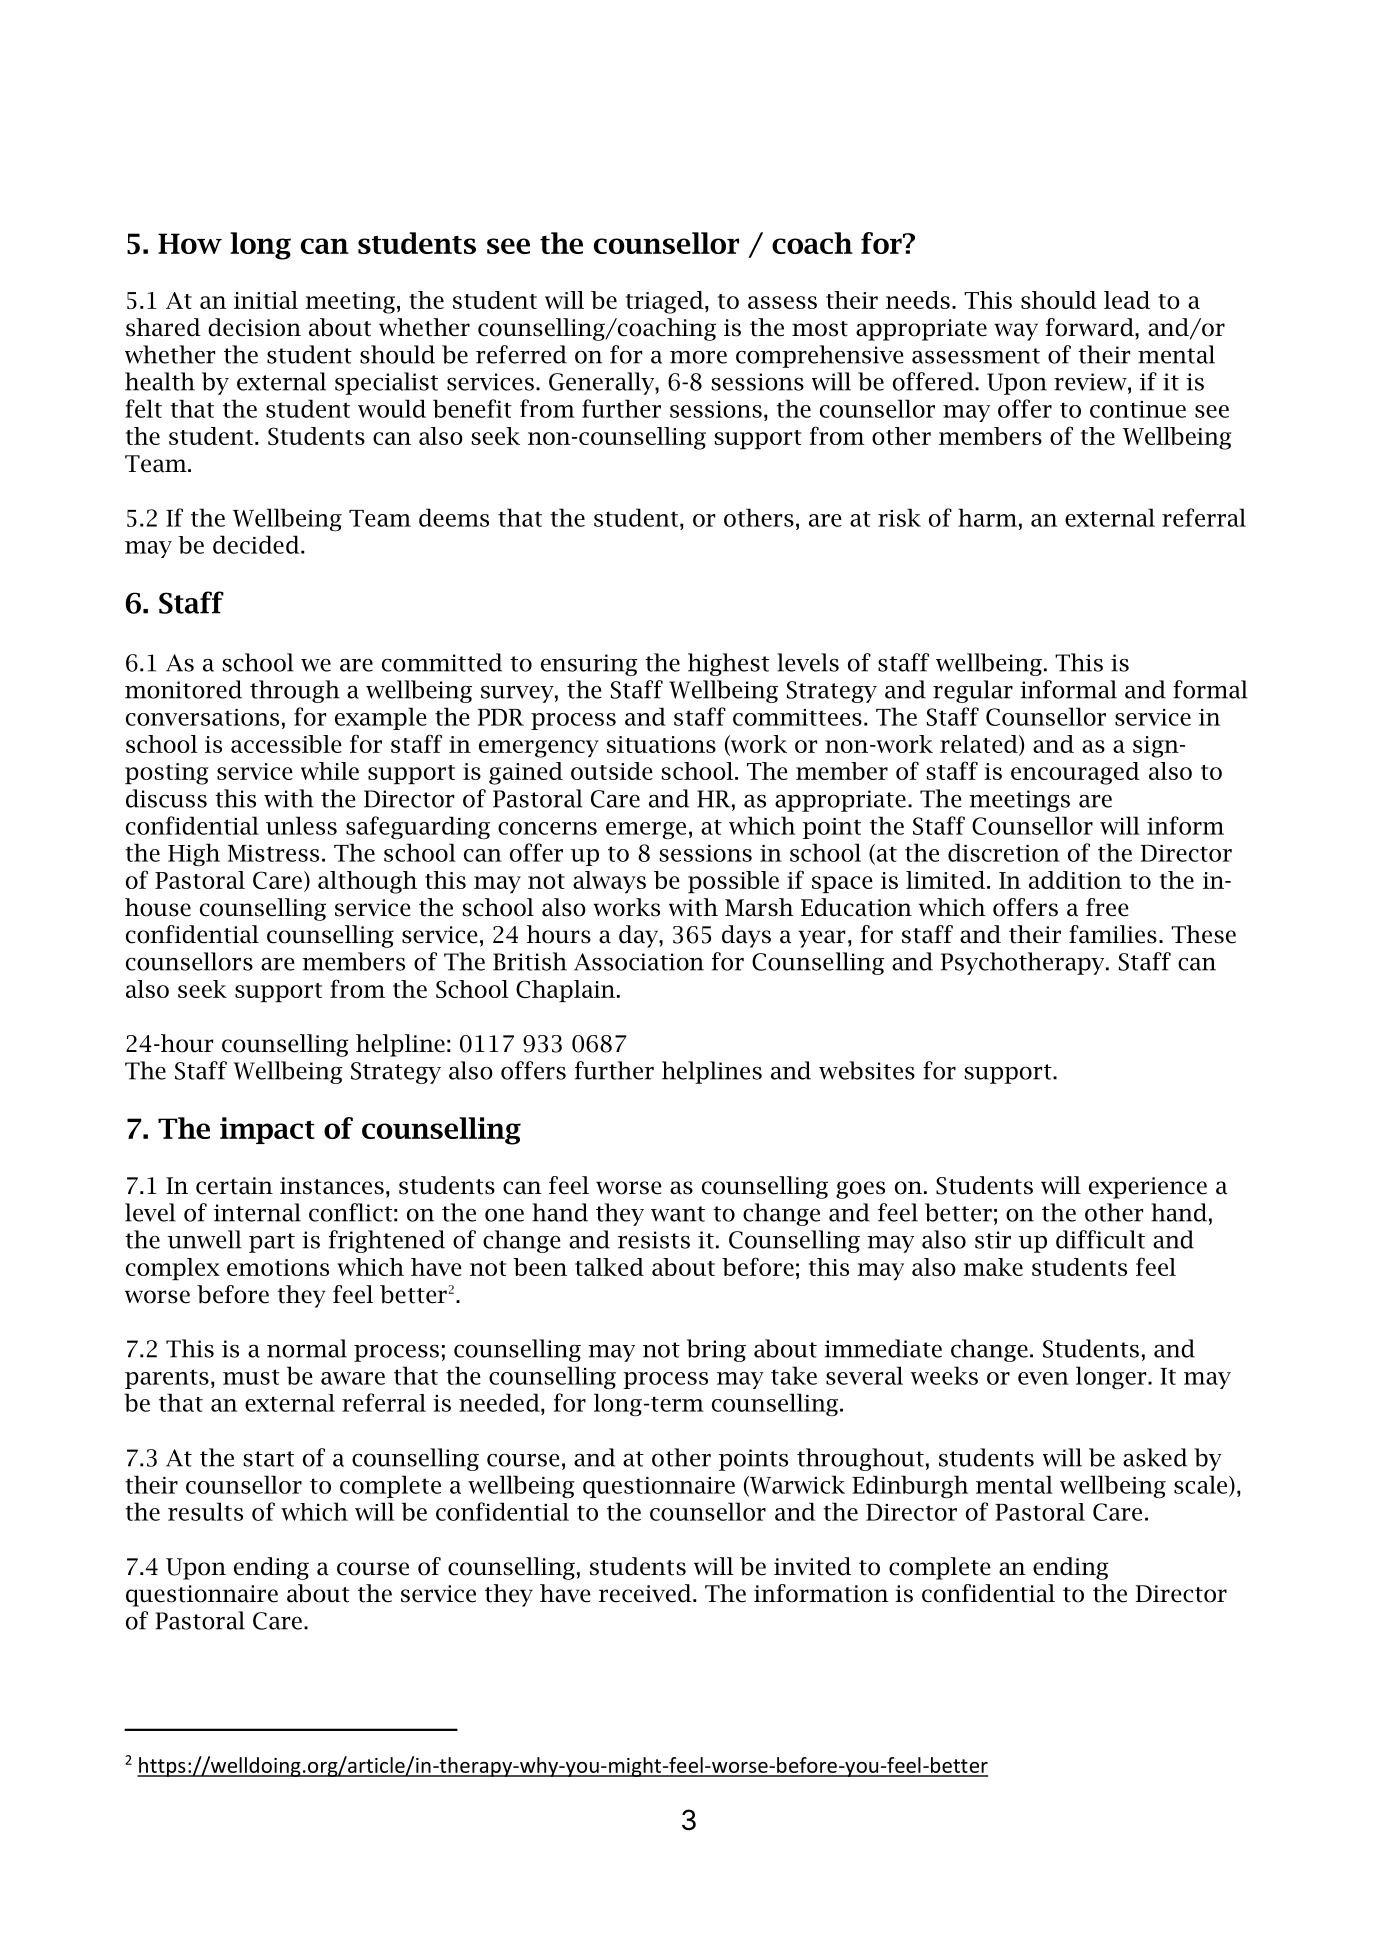 This screenshot has width=1374, height=1945. What do you see at coordinates (1100, 1239) in the screenshot?
I see `difficult` at bounding box center [1100, 1239].
